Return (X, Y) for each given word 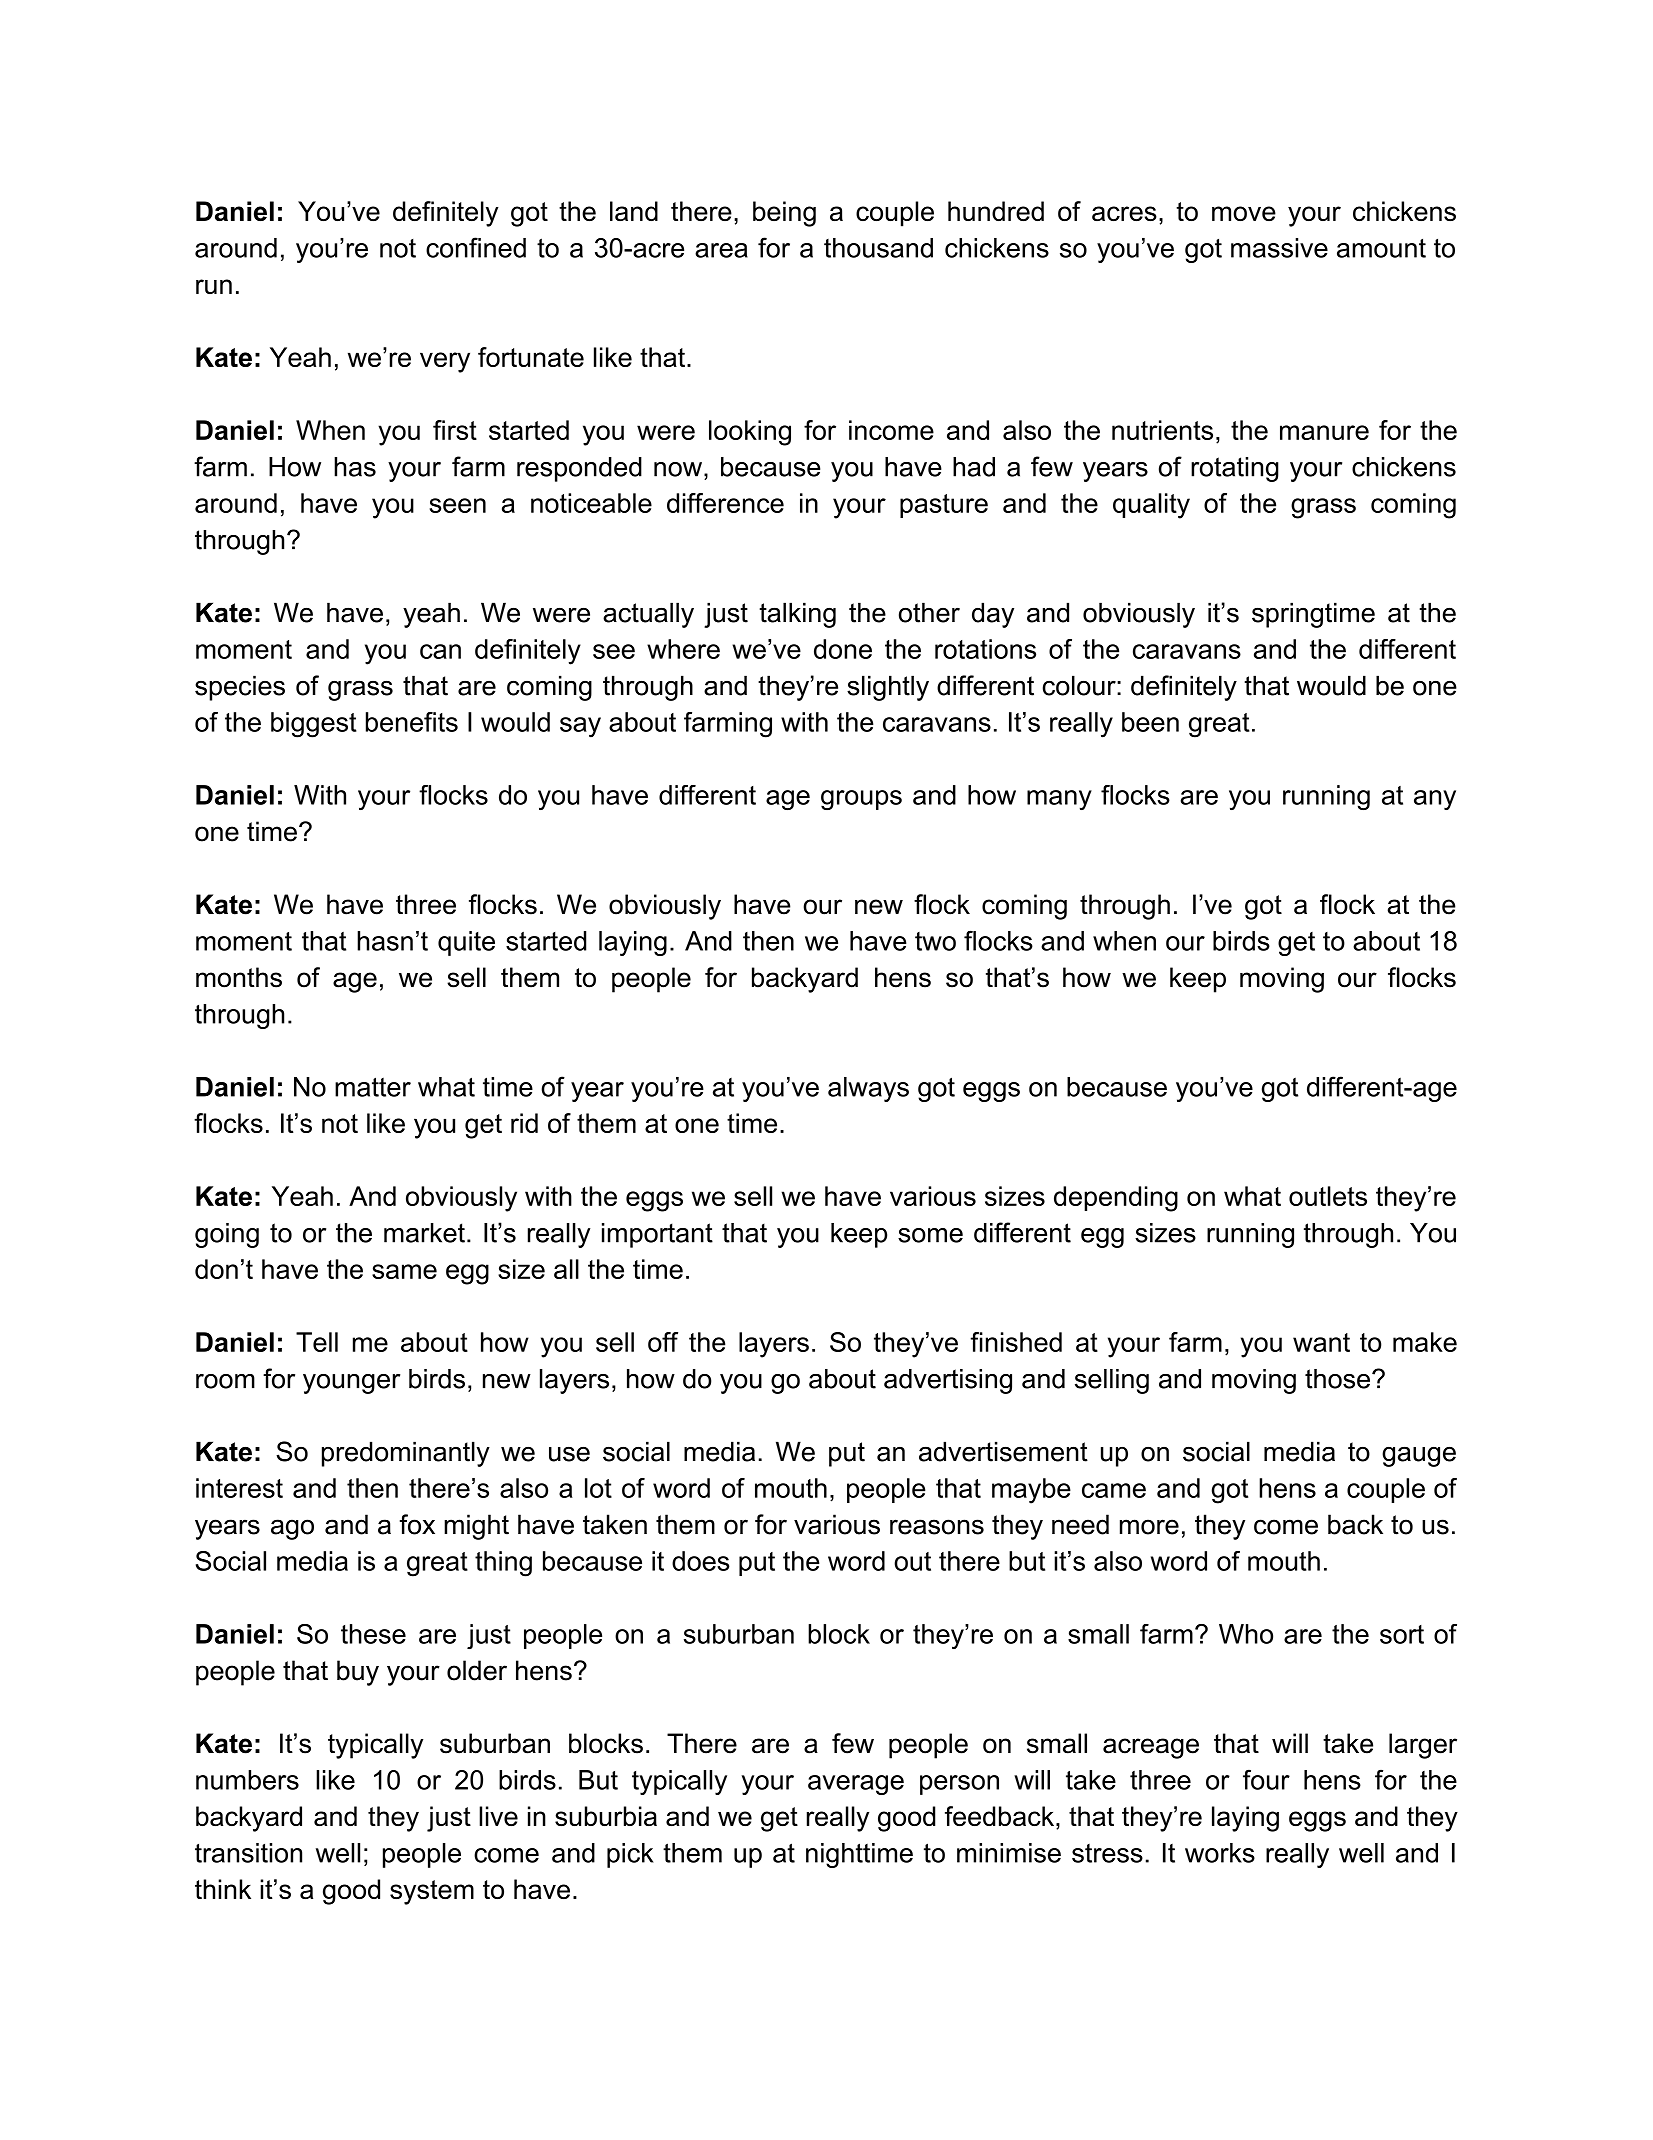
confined (476, 247)
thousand (878, 248)
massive (1279, 248)
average (856, 1785)
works (1220, 1853)
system (432, 1892)
